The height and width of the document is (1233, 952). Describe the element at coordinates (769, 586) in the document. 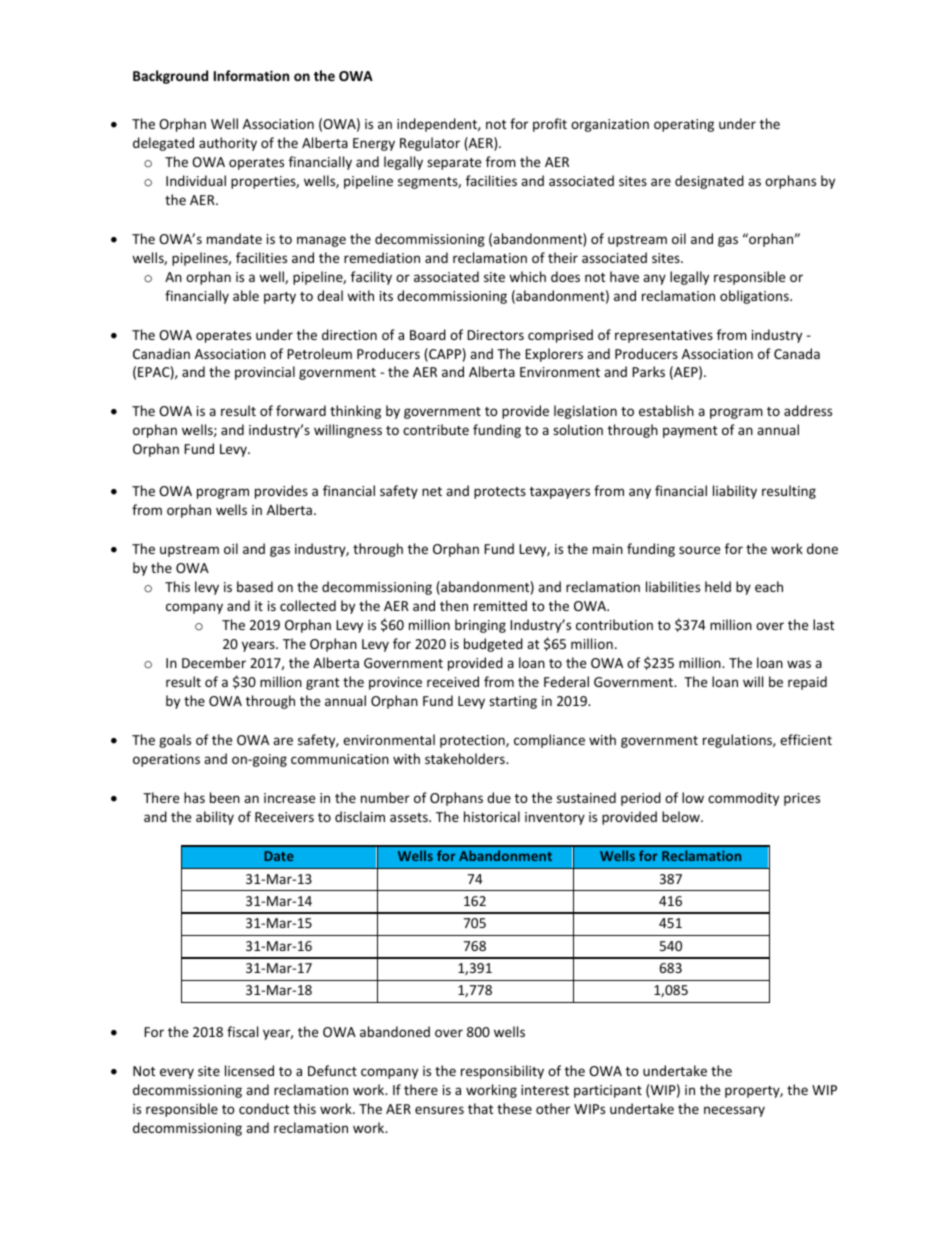

I see `each` at that location.
